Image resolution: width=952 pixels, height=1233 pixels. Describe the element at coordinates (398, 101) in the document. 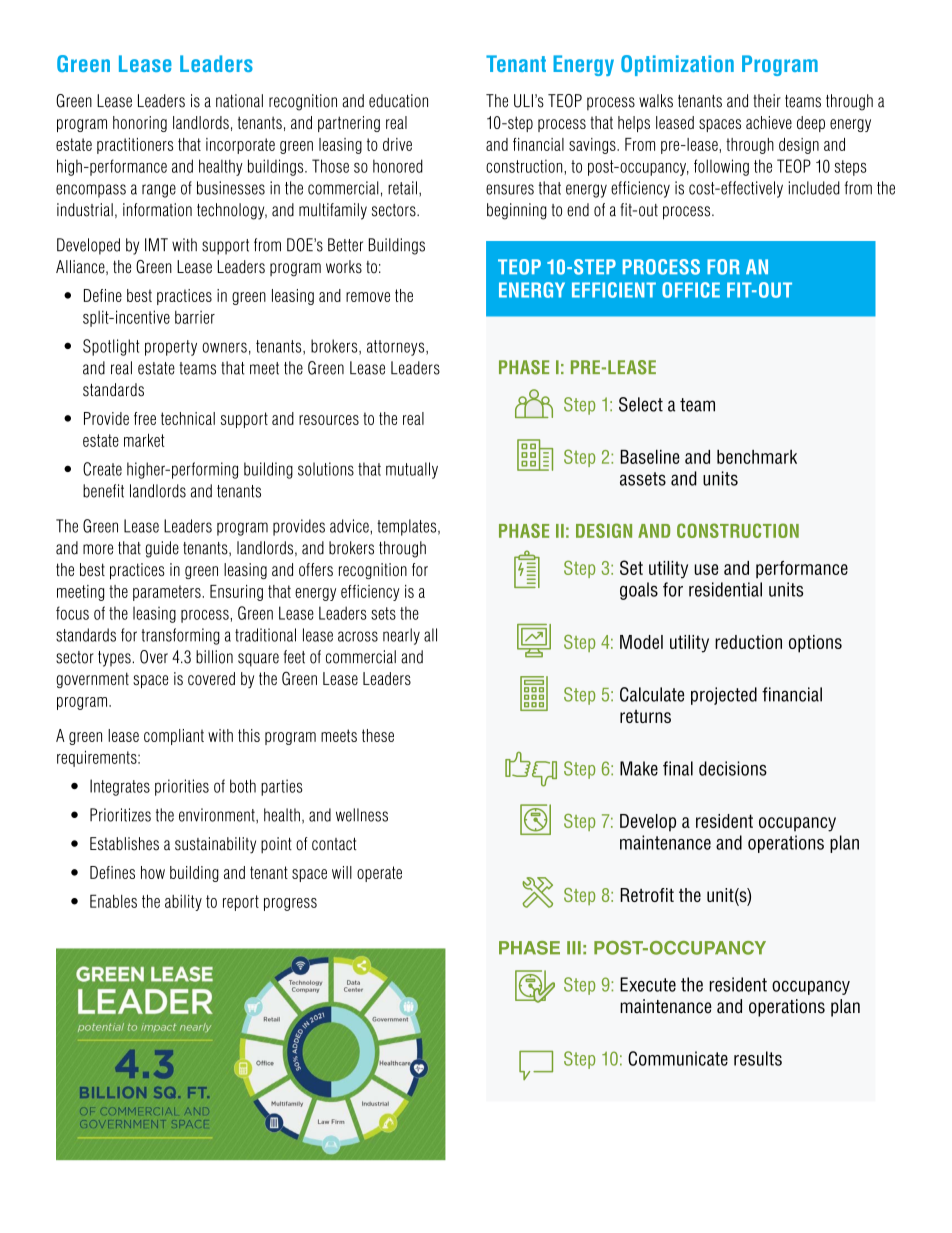

I see `education` at that location.
